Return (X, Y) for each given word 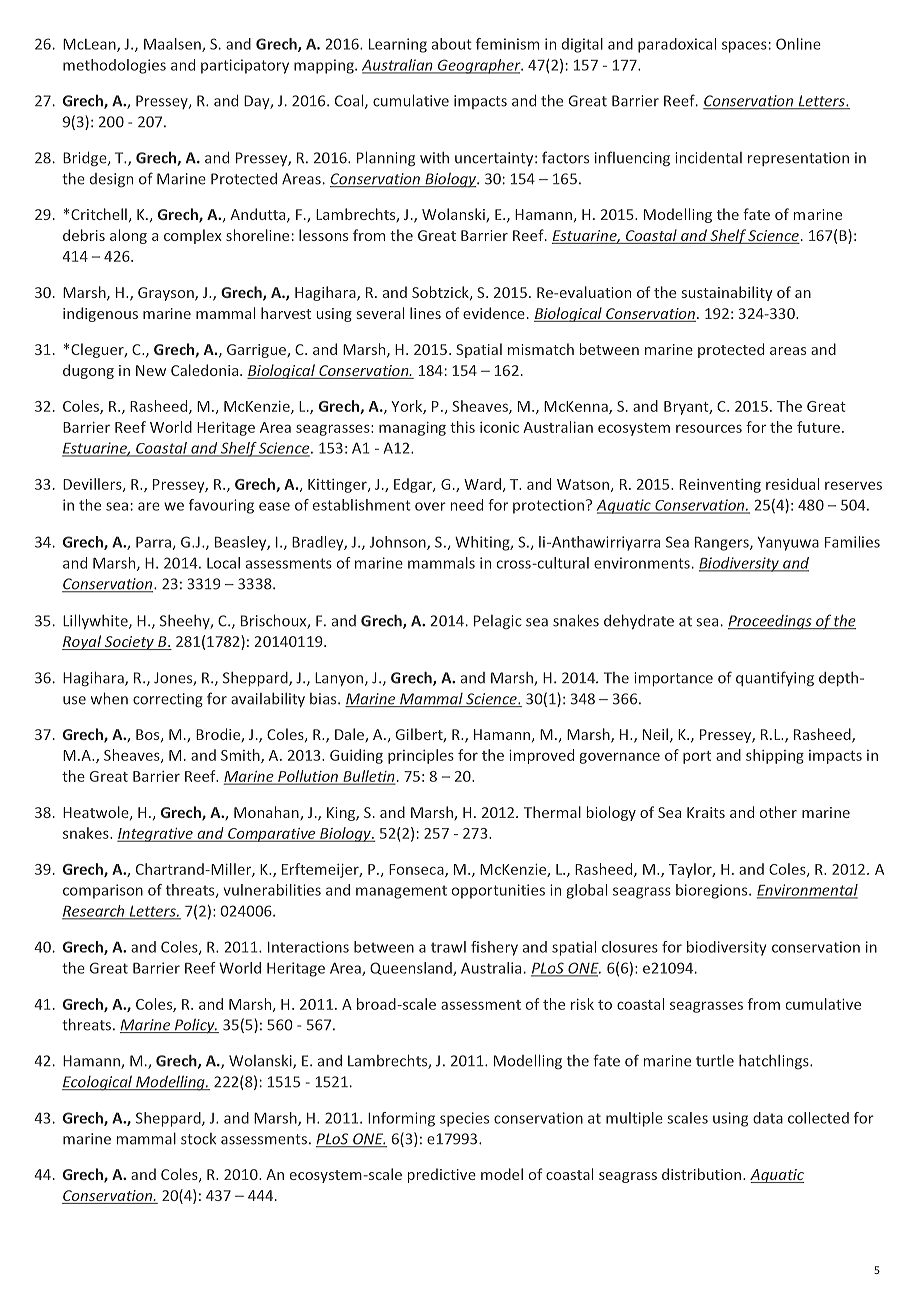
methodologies (114, 66)
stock (198, 1139)
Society (129, 643)
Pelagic (498, 622)
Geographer (479, 66)
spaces (744, 47)
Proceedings (771, 622)
